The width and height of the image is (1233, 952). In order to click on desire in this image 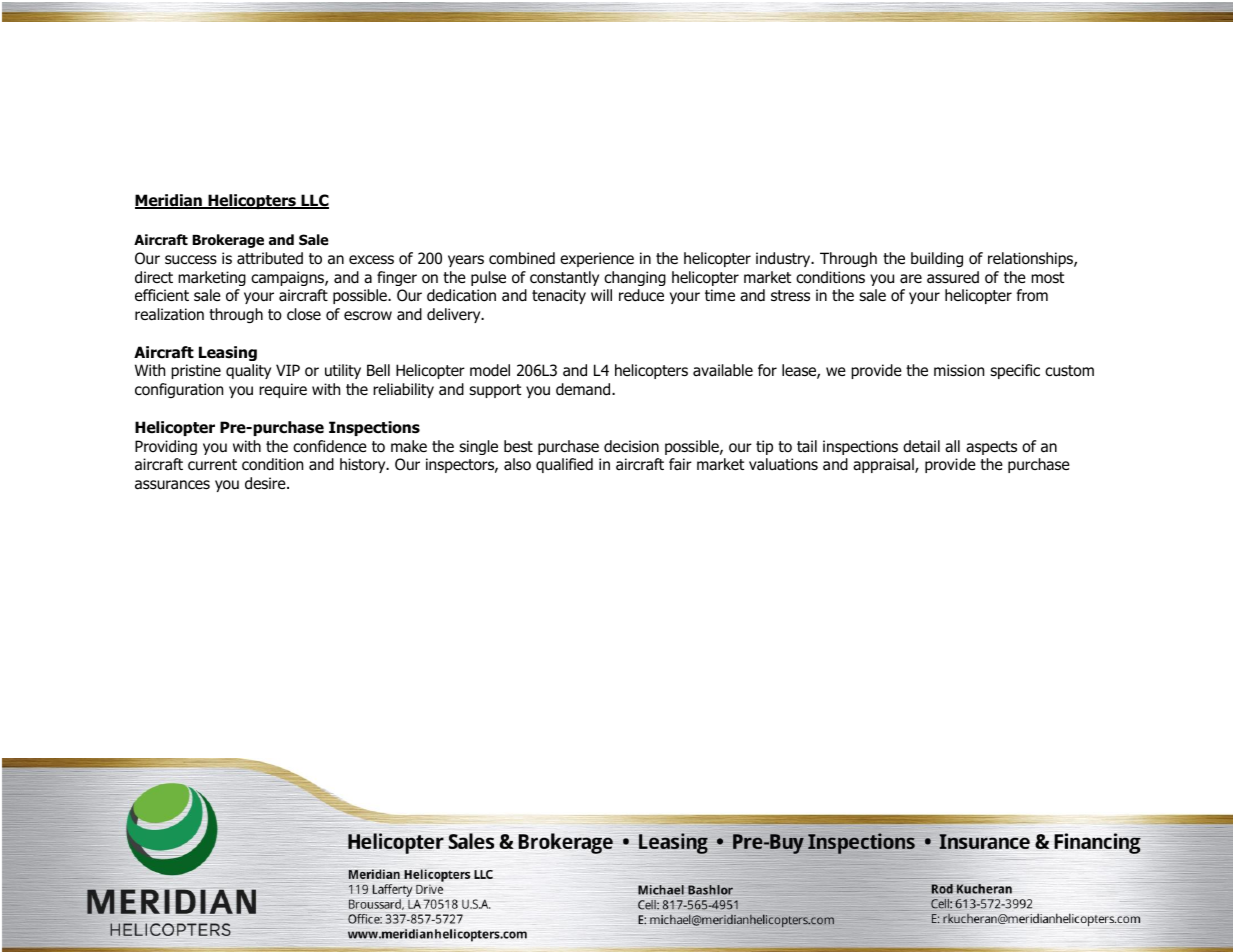, I will do `click(266, 483)`.
